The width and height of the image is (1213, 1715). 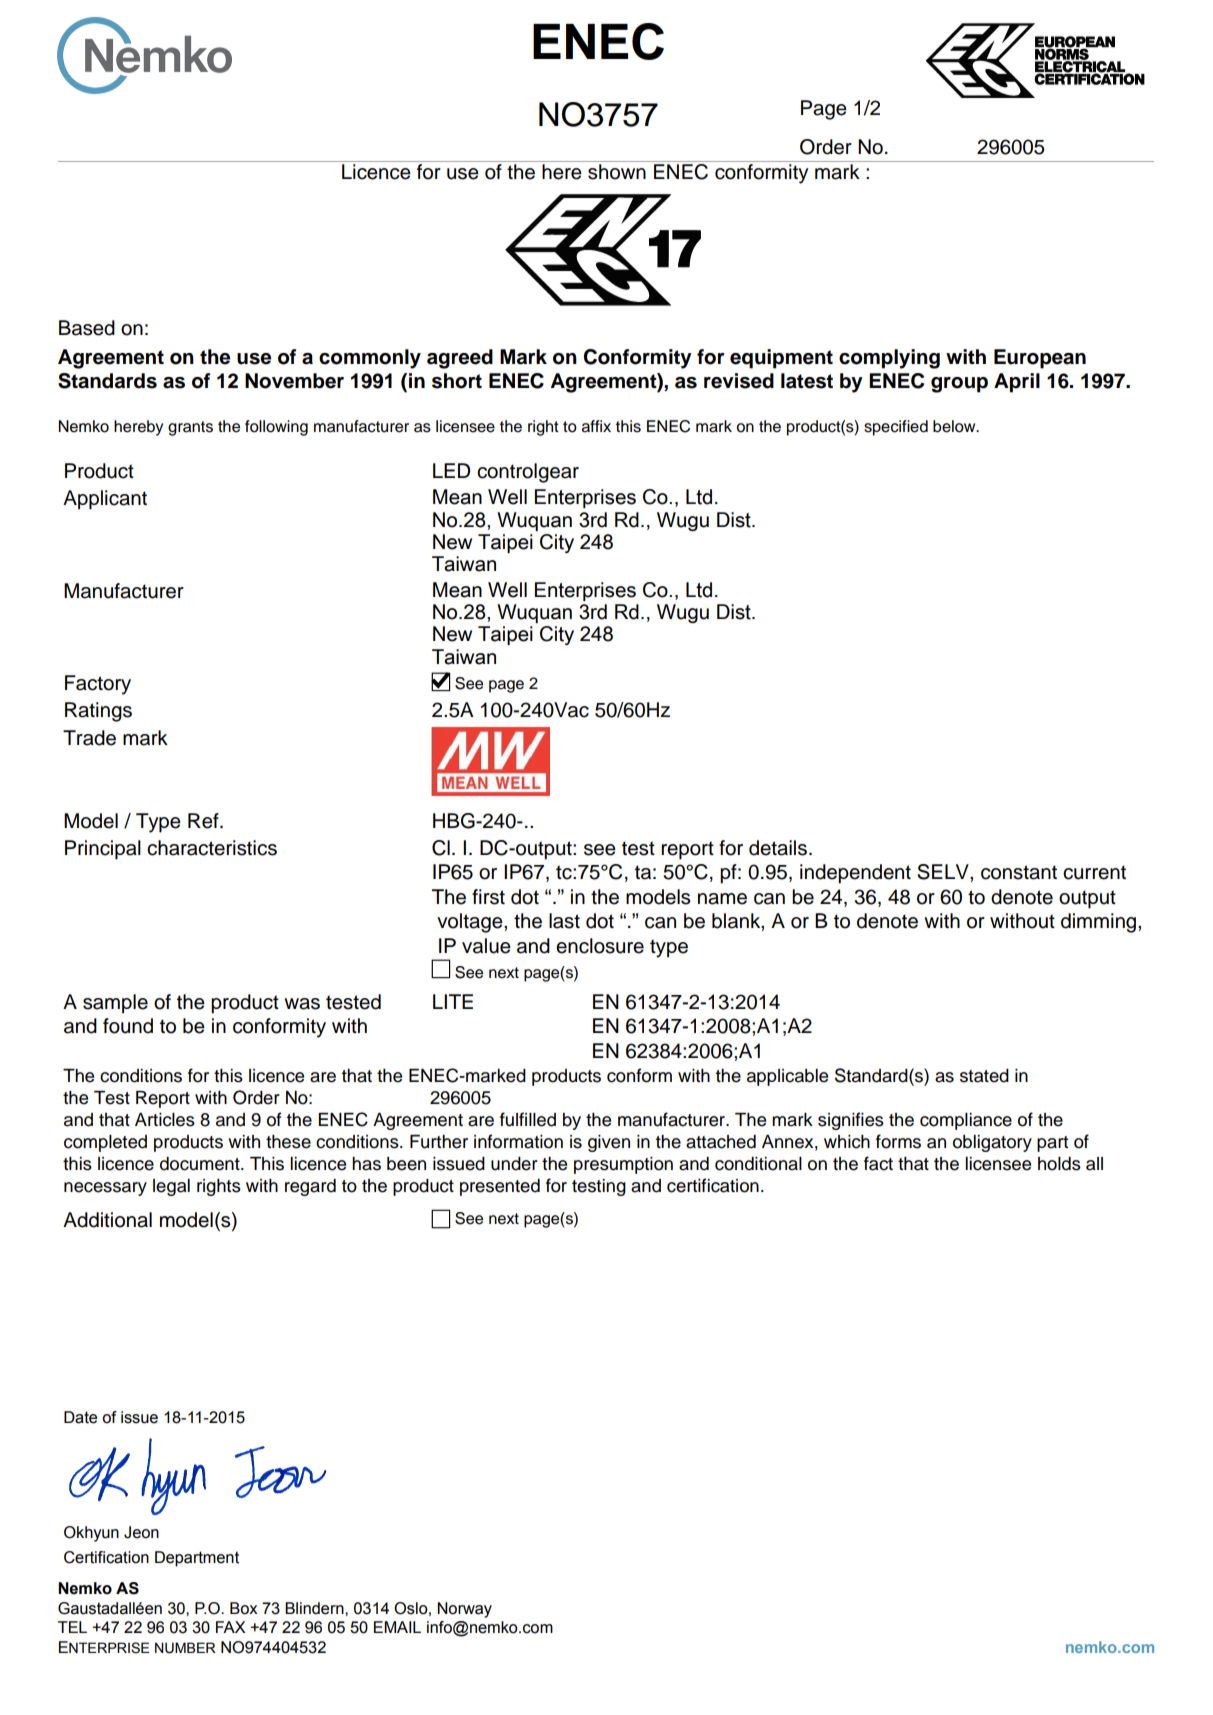 I want to click on shown, so click(x=617, y=172).
